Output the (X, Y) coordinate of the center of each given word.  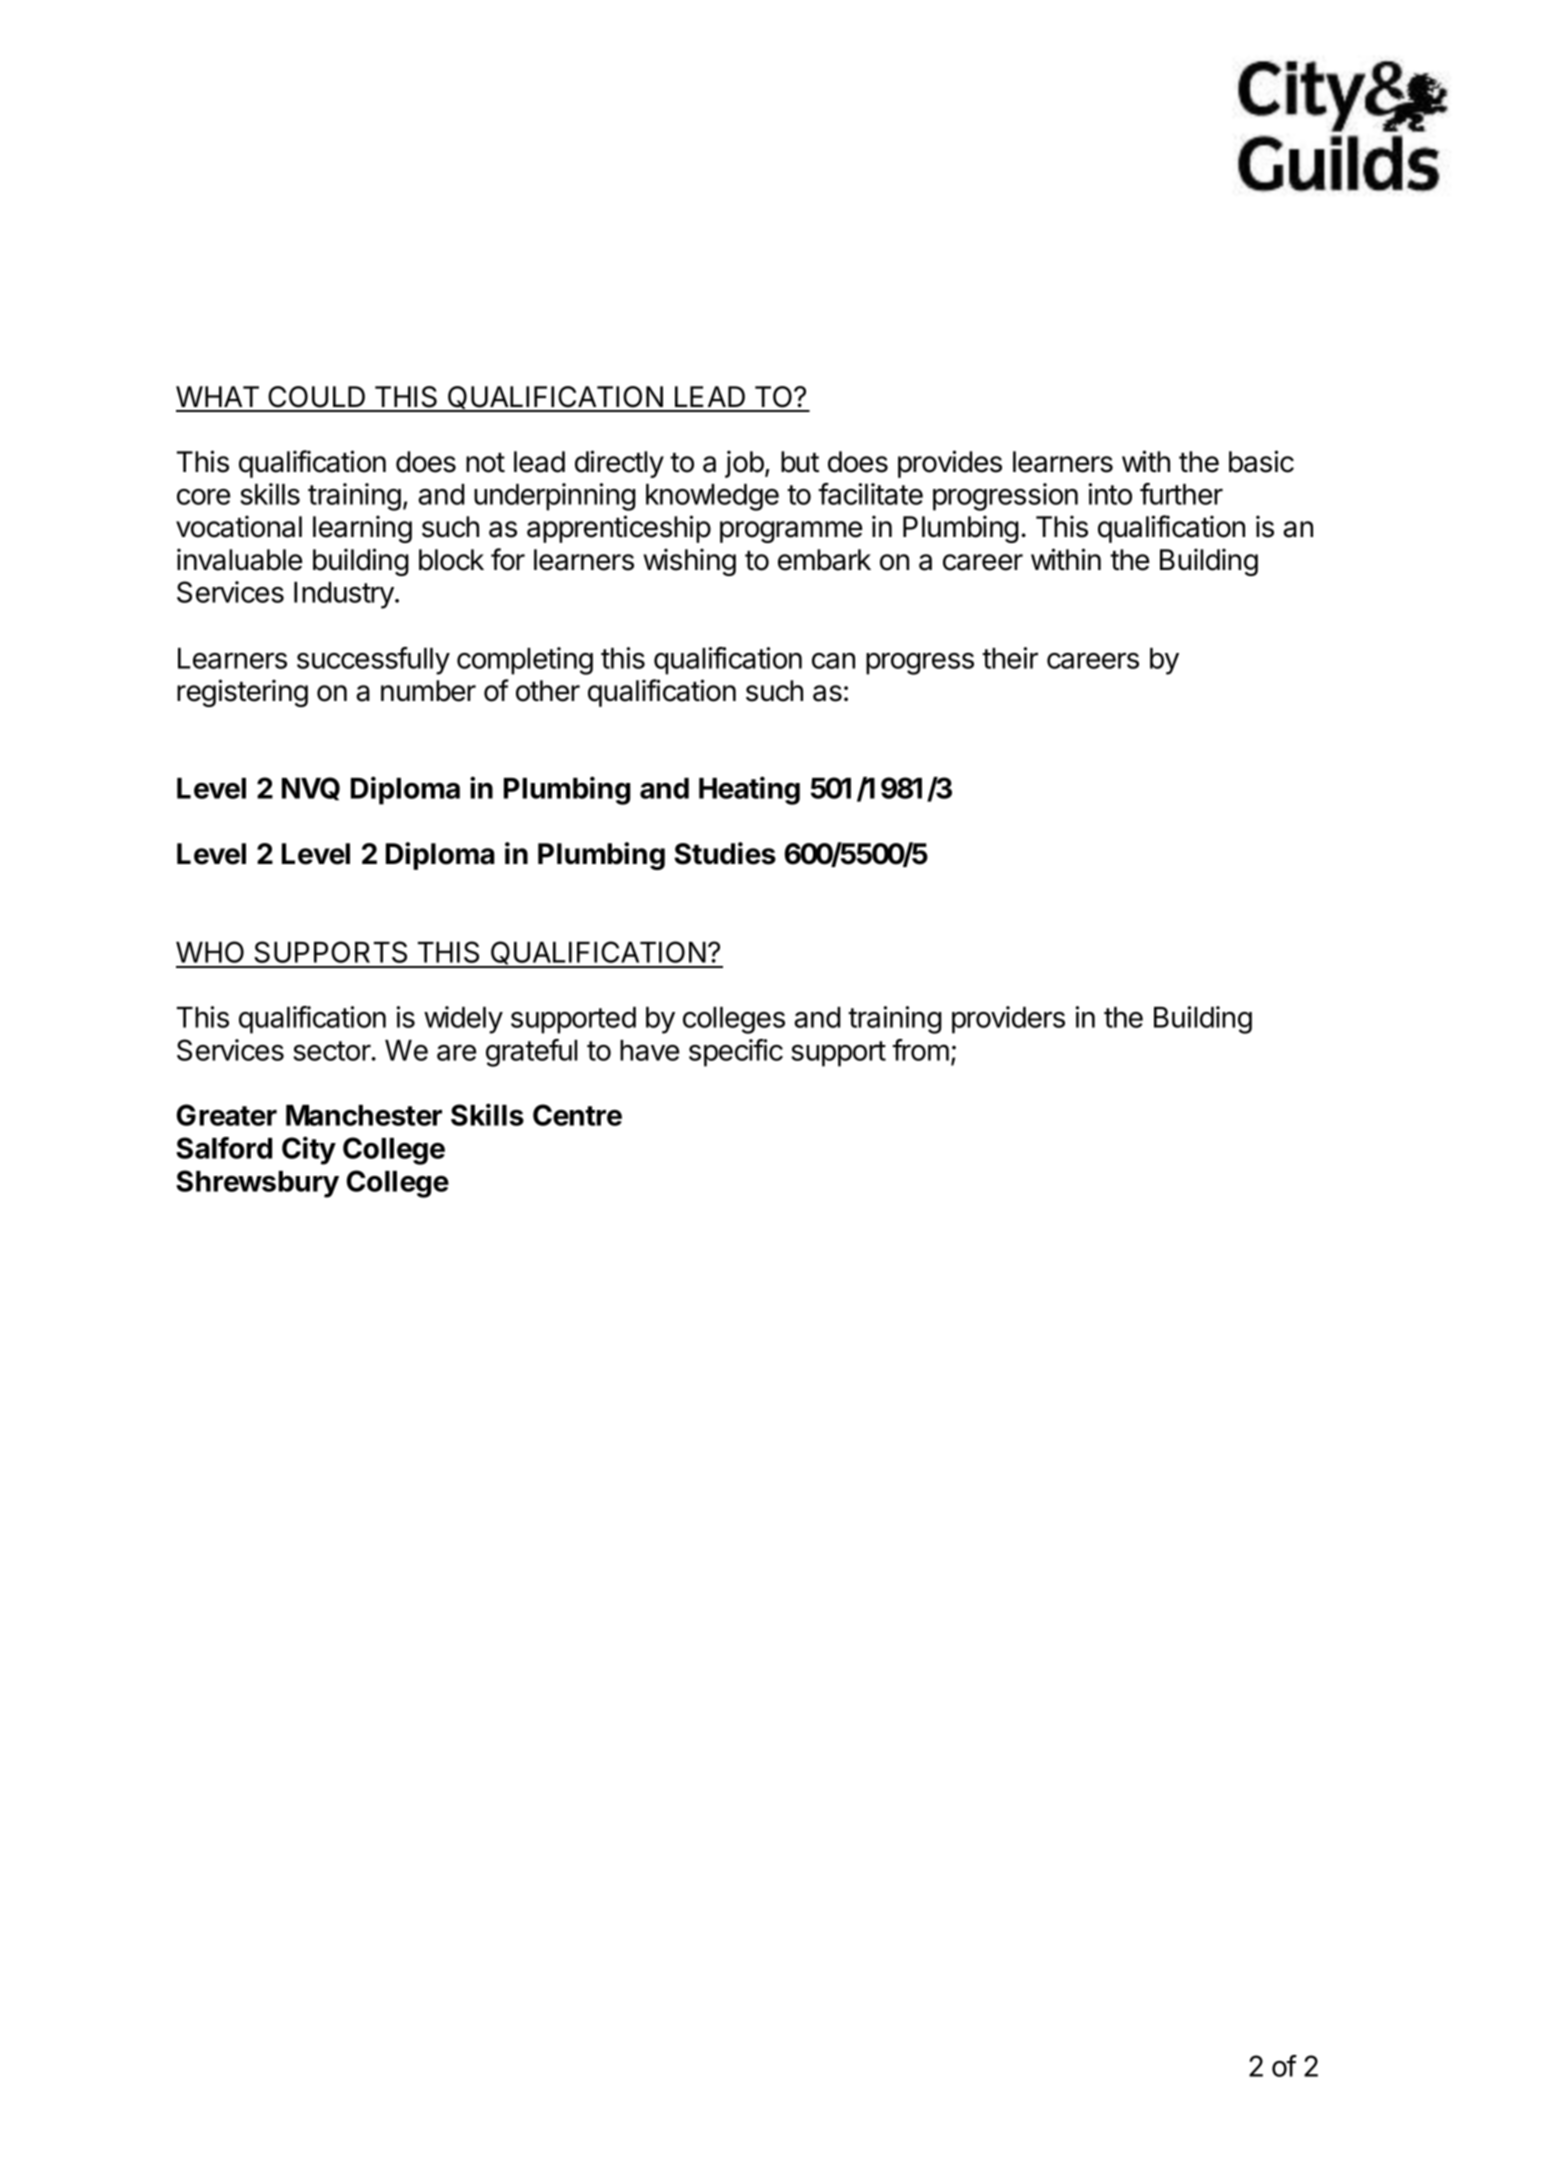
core (203, 496)
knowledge (712, 497)
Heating (749, 790)
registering (242, 693)
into (1110, 494)
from (920, 1050)
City (309, 1150)
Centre (577, 1115)
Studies (725, 853)
